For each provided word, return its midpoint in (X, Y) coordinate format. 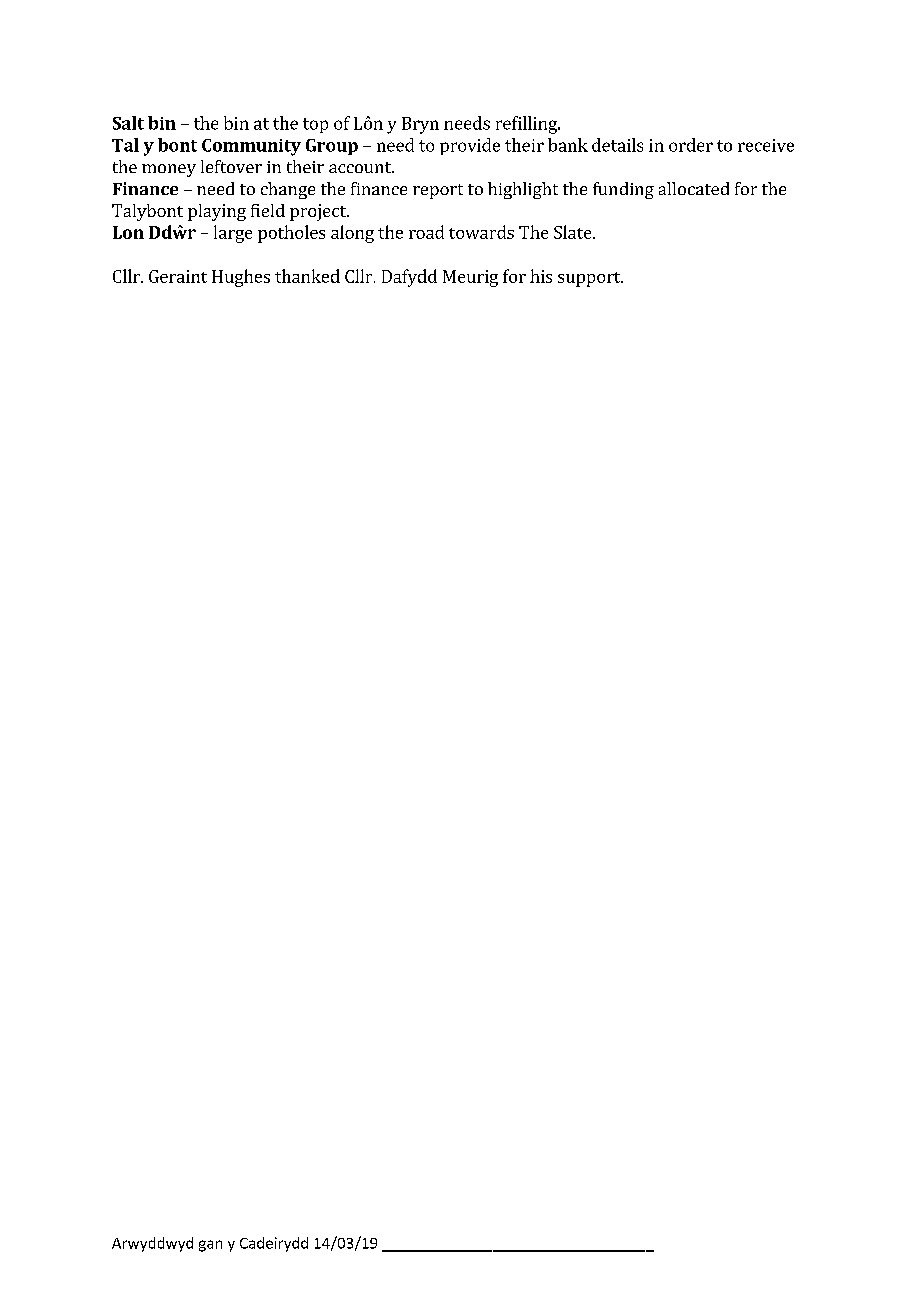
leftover (231, 166)
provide (470, 146)
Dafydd (409, 278)
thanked (307, 276)
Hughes (241, 278)
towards (481, 232)
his (541, 276)
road (426, 232)
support (590, 279)
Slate (574, 232)
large (233, 234)
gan (210, 1246)
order (691, 145)
